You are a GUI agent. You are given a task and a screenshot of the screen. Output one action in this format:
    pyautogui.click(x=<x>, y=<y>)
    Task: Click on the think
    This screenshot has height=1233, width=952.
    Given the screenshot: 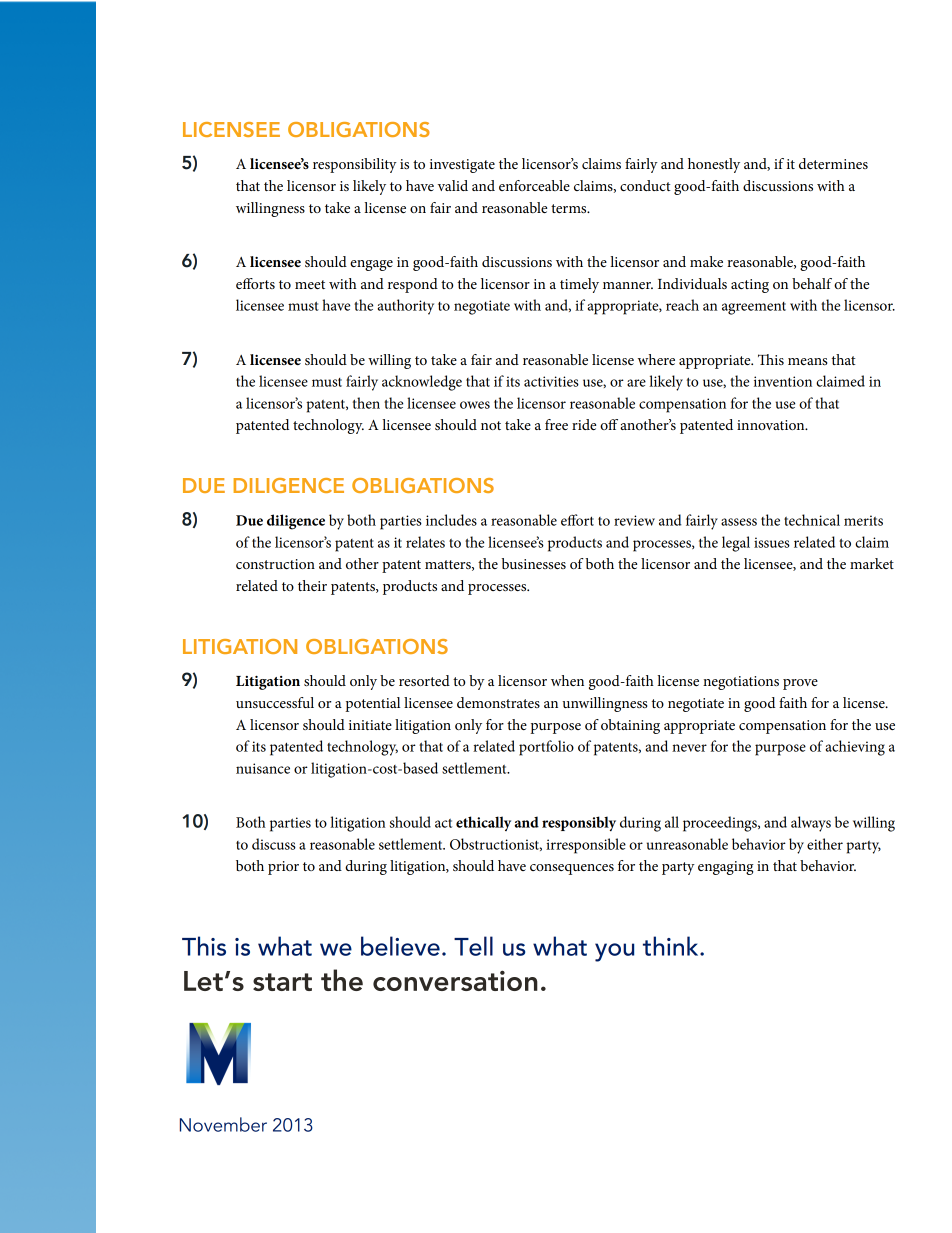 What is the action you would take?
    pyautogui.click(x=672, y=946)
